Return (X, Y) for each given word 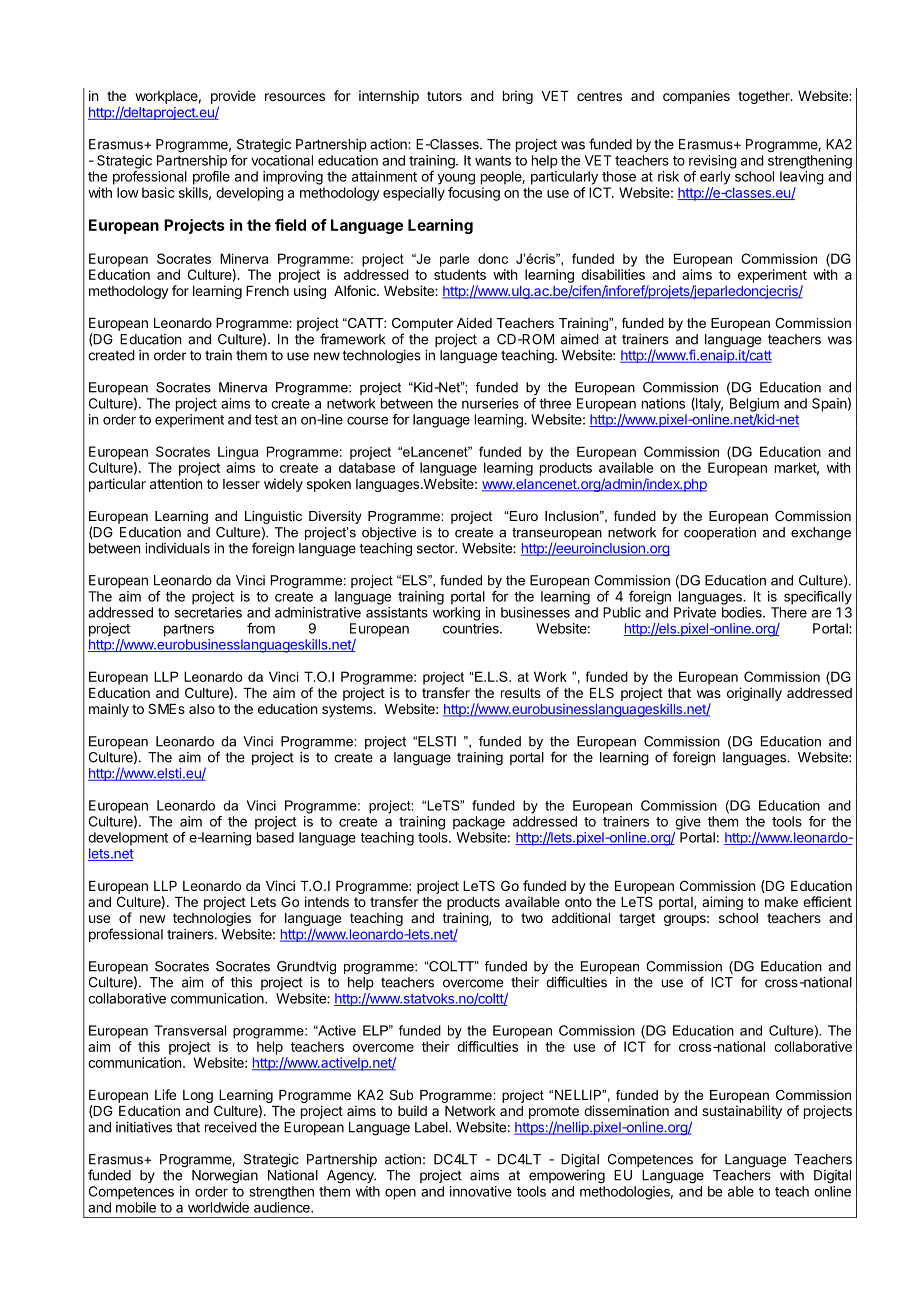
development (128, 839)
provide (233, 97)
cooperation (720, 533)
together (765, 97)
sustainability (742, 1112)
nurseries (490, 403)
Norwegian (225, 1177)
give (688, 823)
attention (176, 483)
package (479, 823)
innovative (481, 1191)
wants (493, 161)
